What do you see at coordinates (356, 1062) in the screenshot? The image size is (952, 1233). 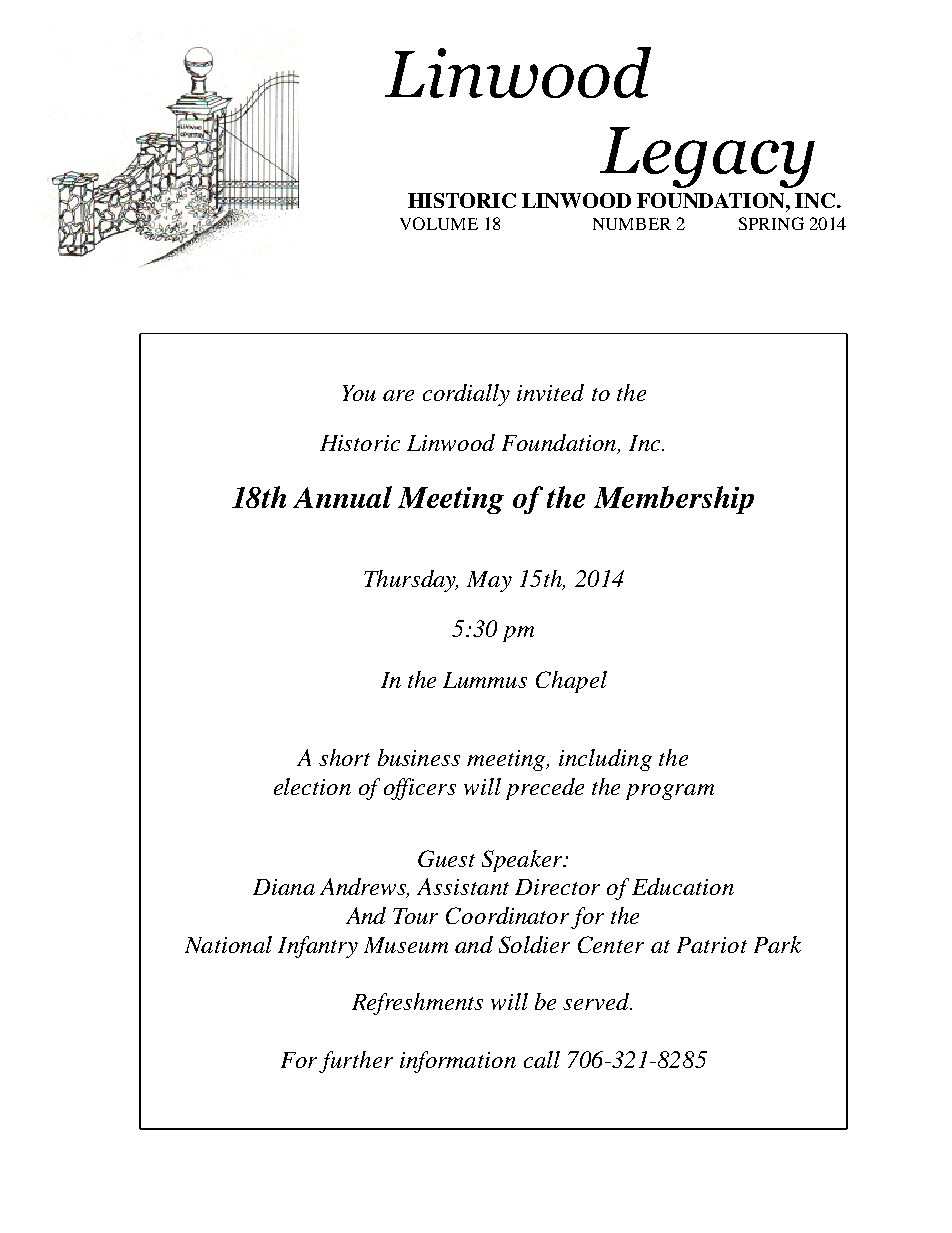 I see `further` at bounding box center [356, 1062].
